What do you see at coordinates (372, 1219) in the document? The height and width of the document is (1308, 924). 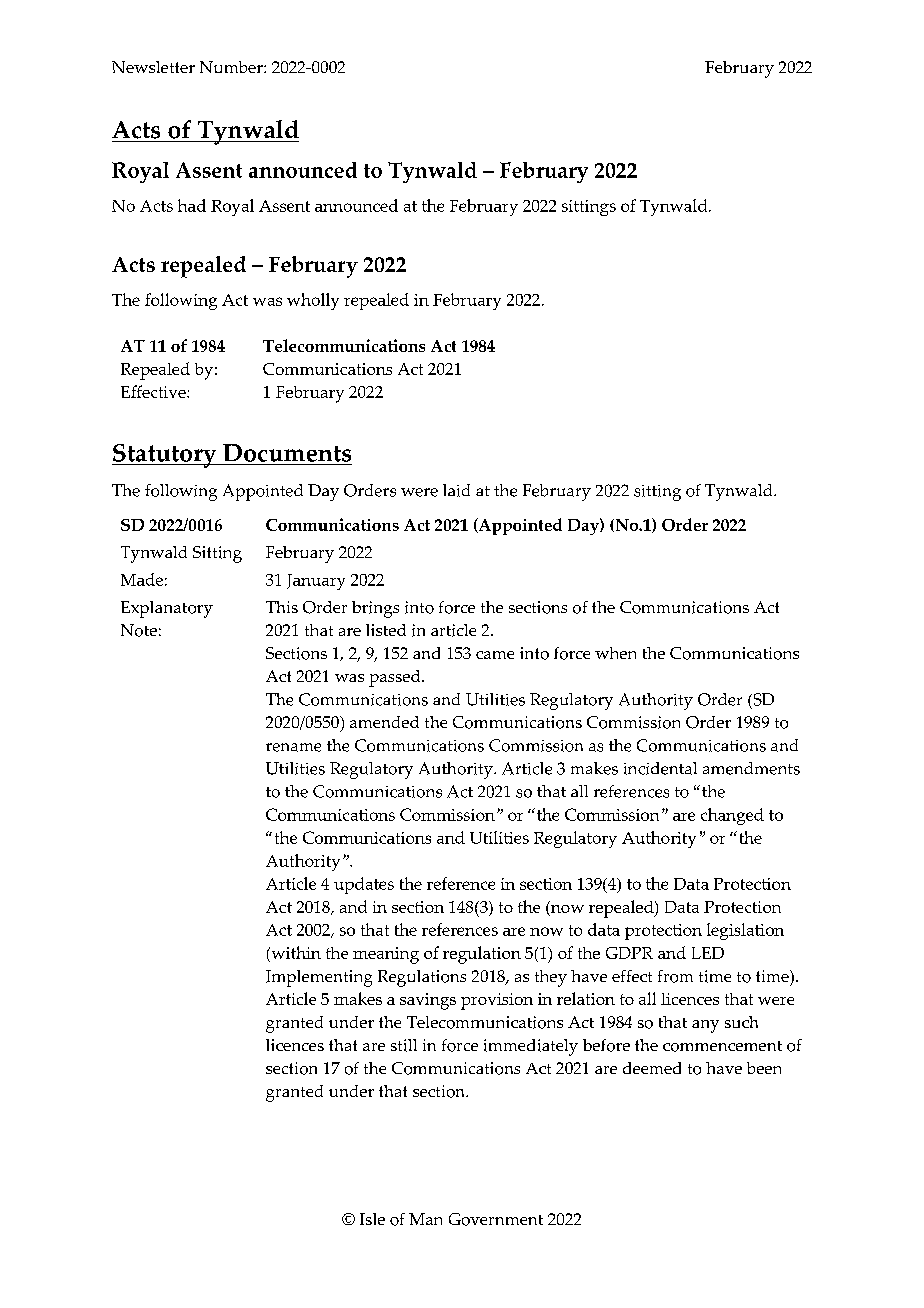 I see `Isle` at bounding box center [372, 1219].
